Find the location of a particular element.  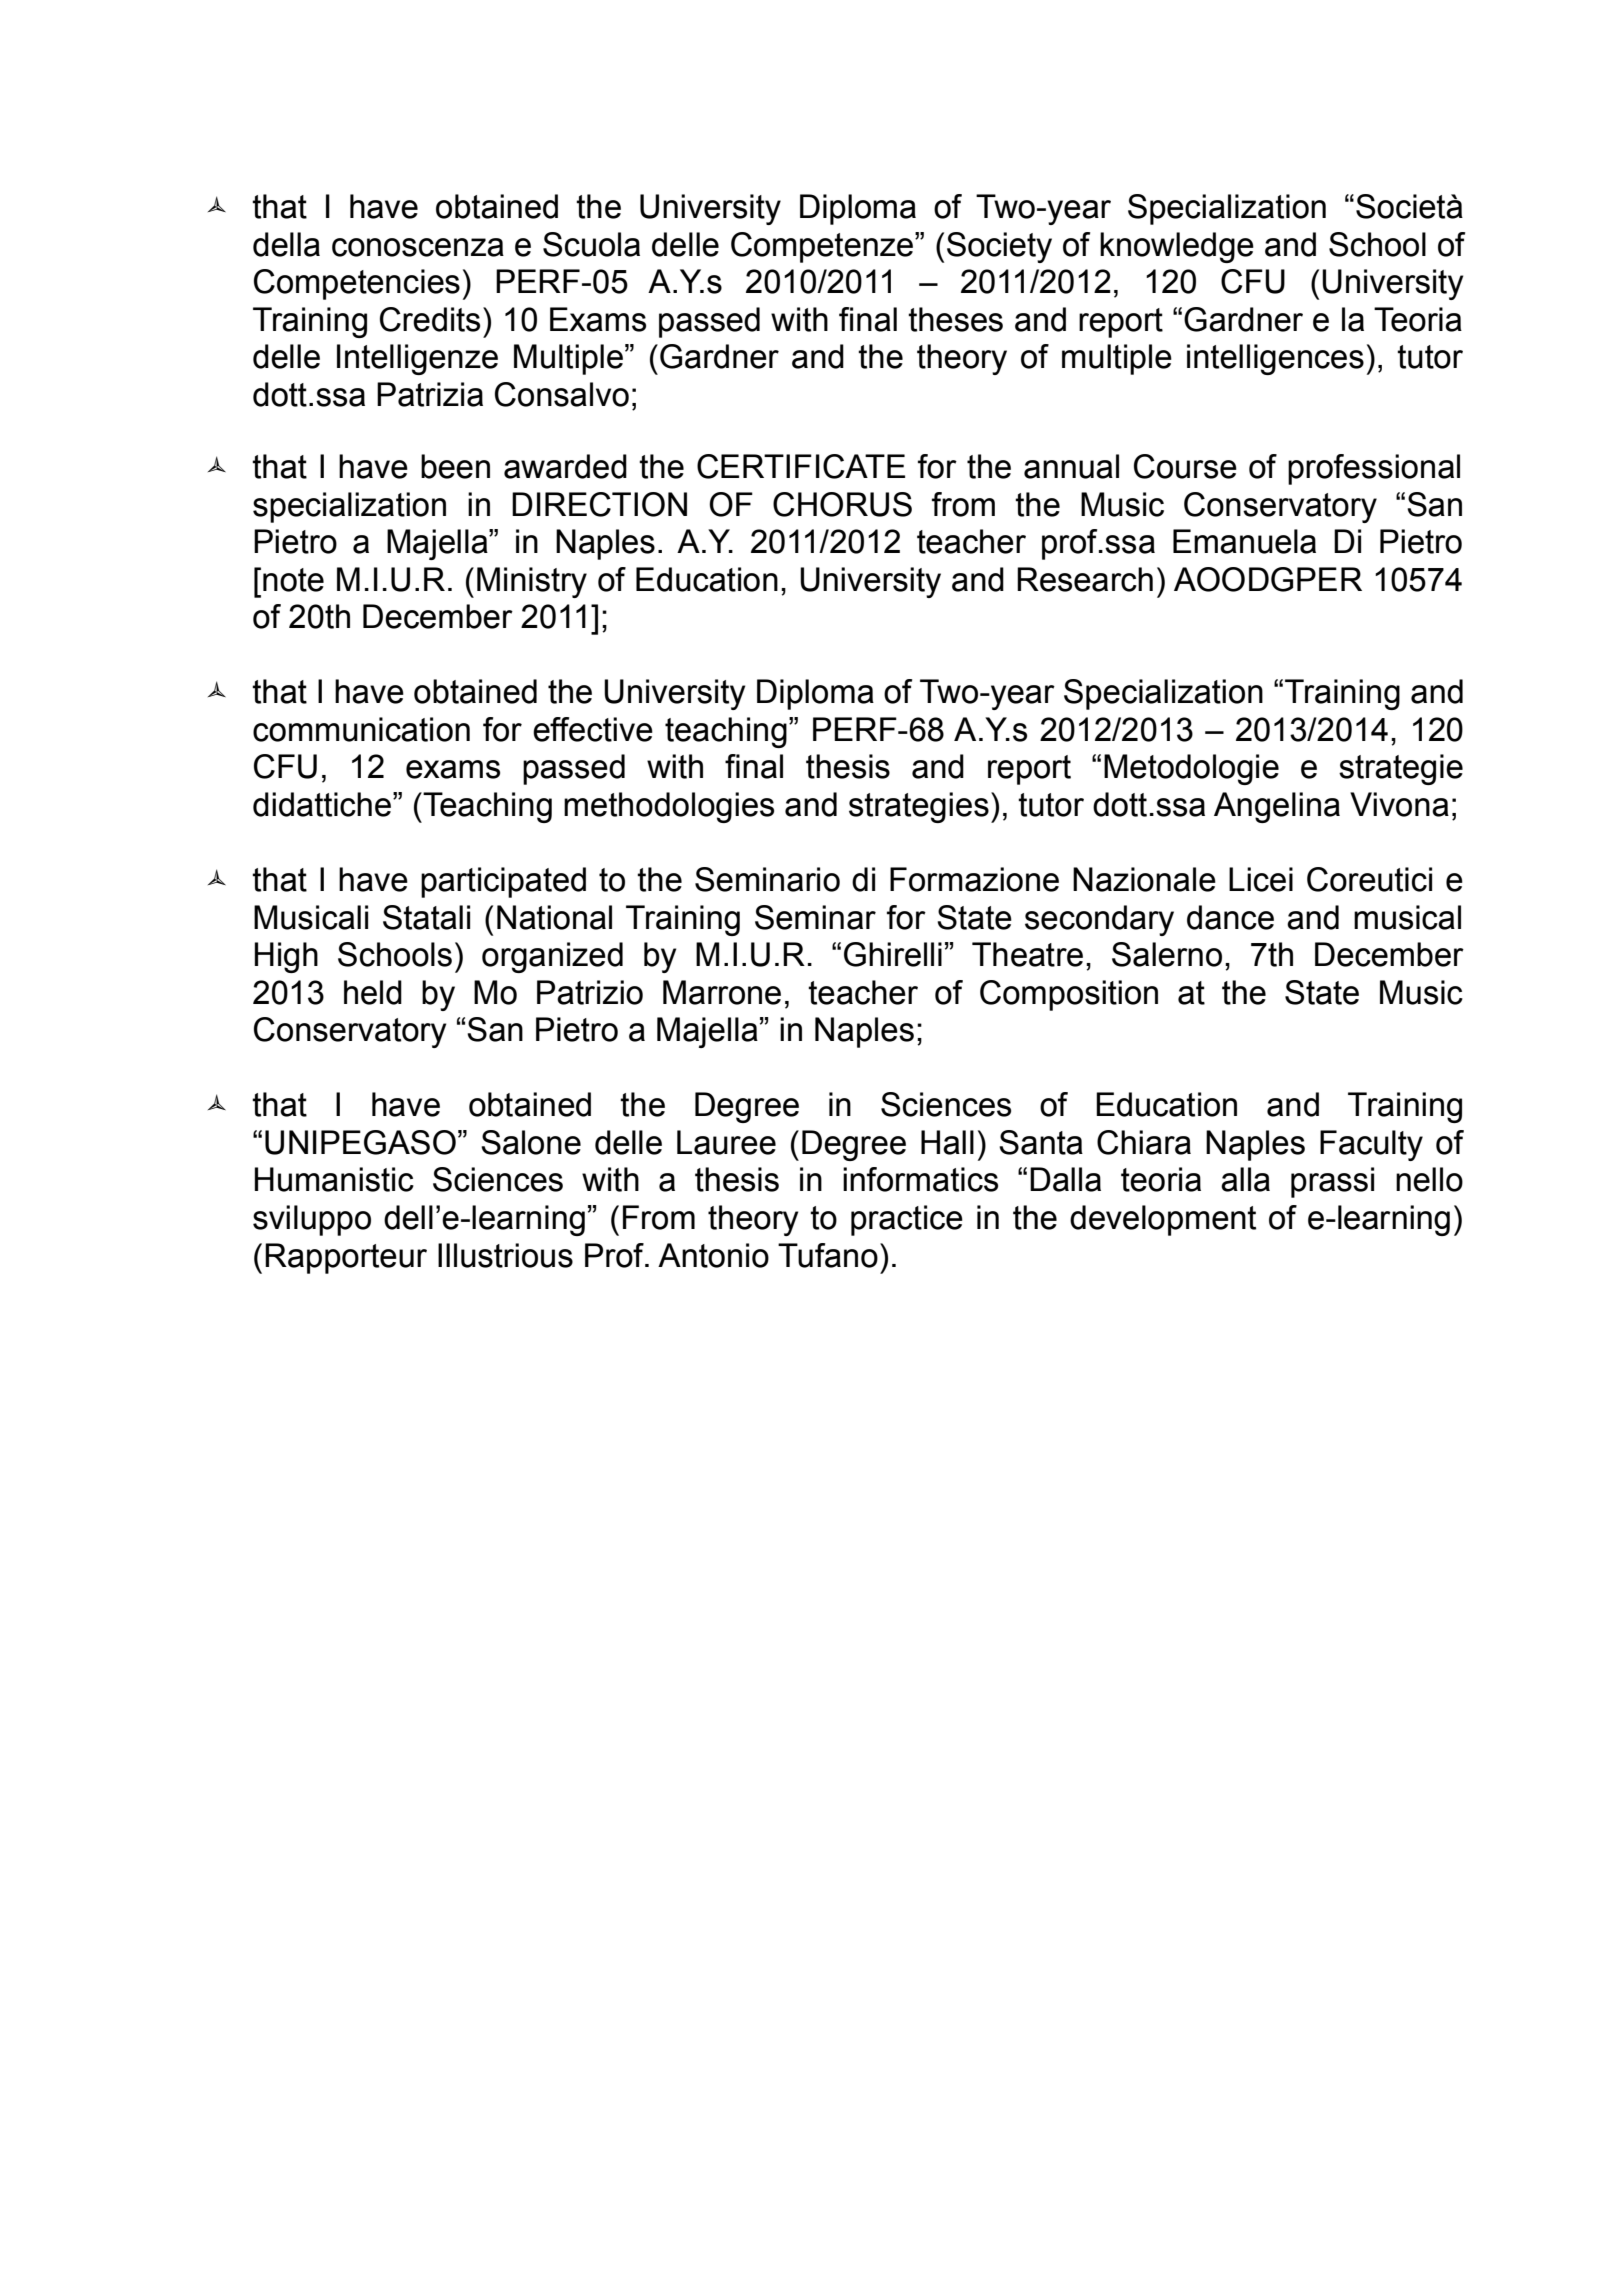

theses is located at coordinates (955, 319).
